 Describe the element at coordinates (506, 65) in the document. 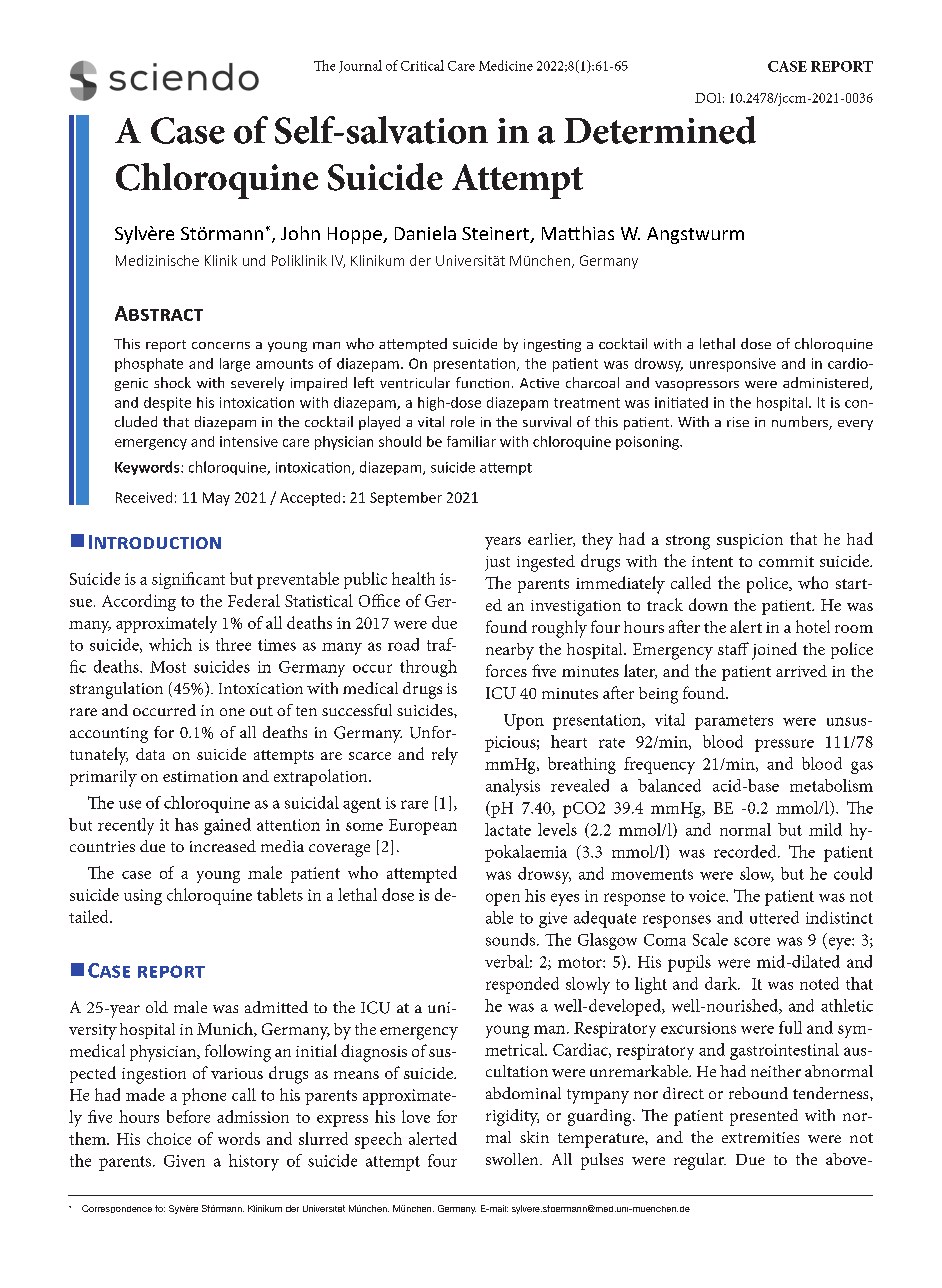

I see `Medicine` at that location.
